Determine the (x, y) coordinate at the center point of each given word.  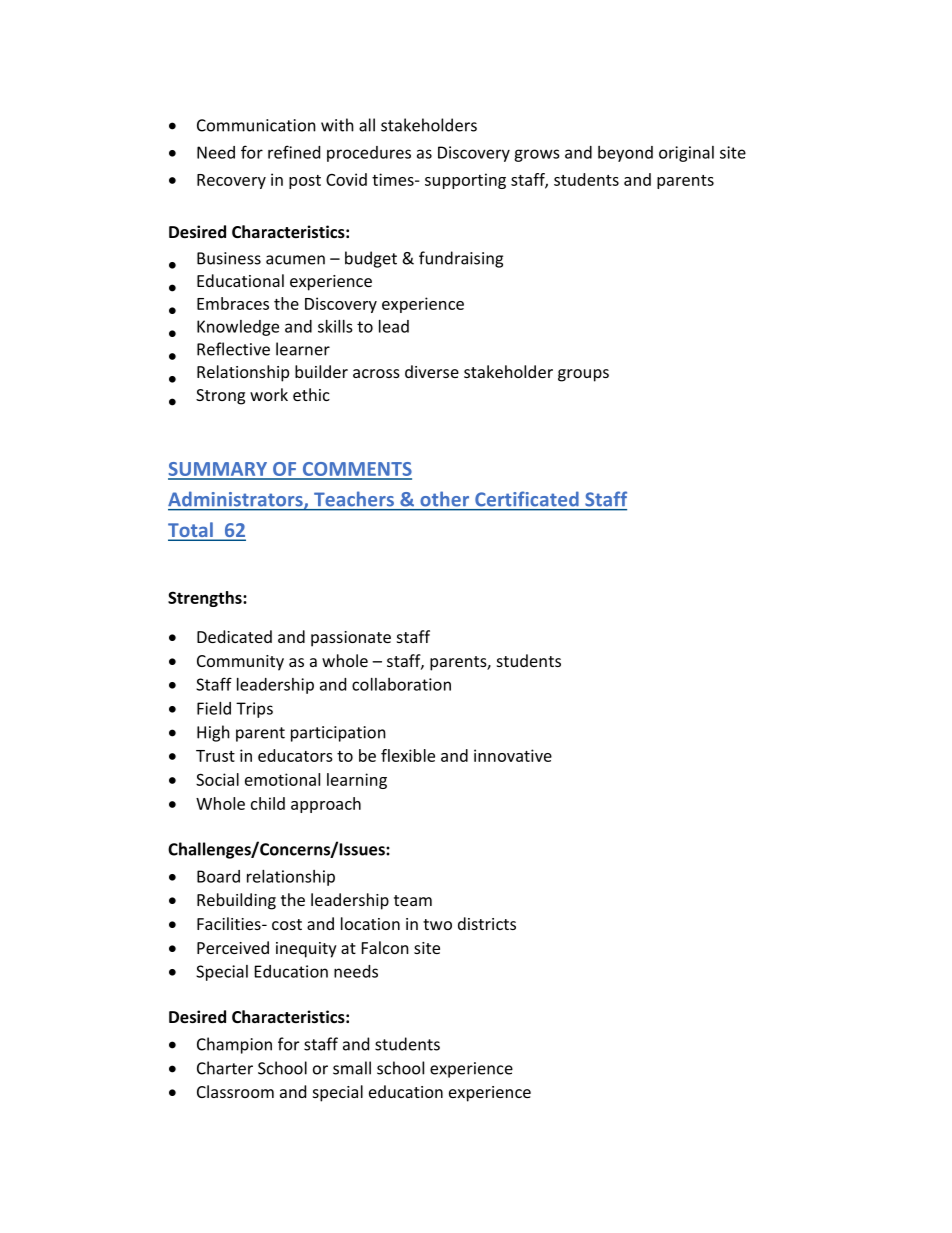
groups (583, 375)
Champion (234, 1045)
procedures (369, 154)
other (445, 499)
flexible (408, 755)
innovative (513, 755)
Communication (256, 125)
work (269, 394)
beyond (625, 154)
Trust (215, 756)
